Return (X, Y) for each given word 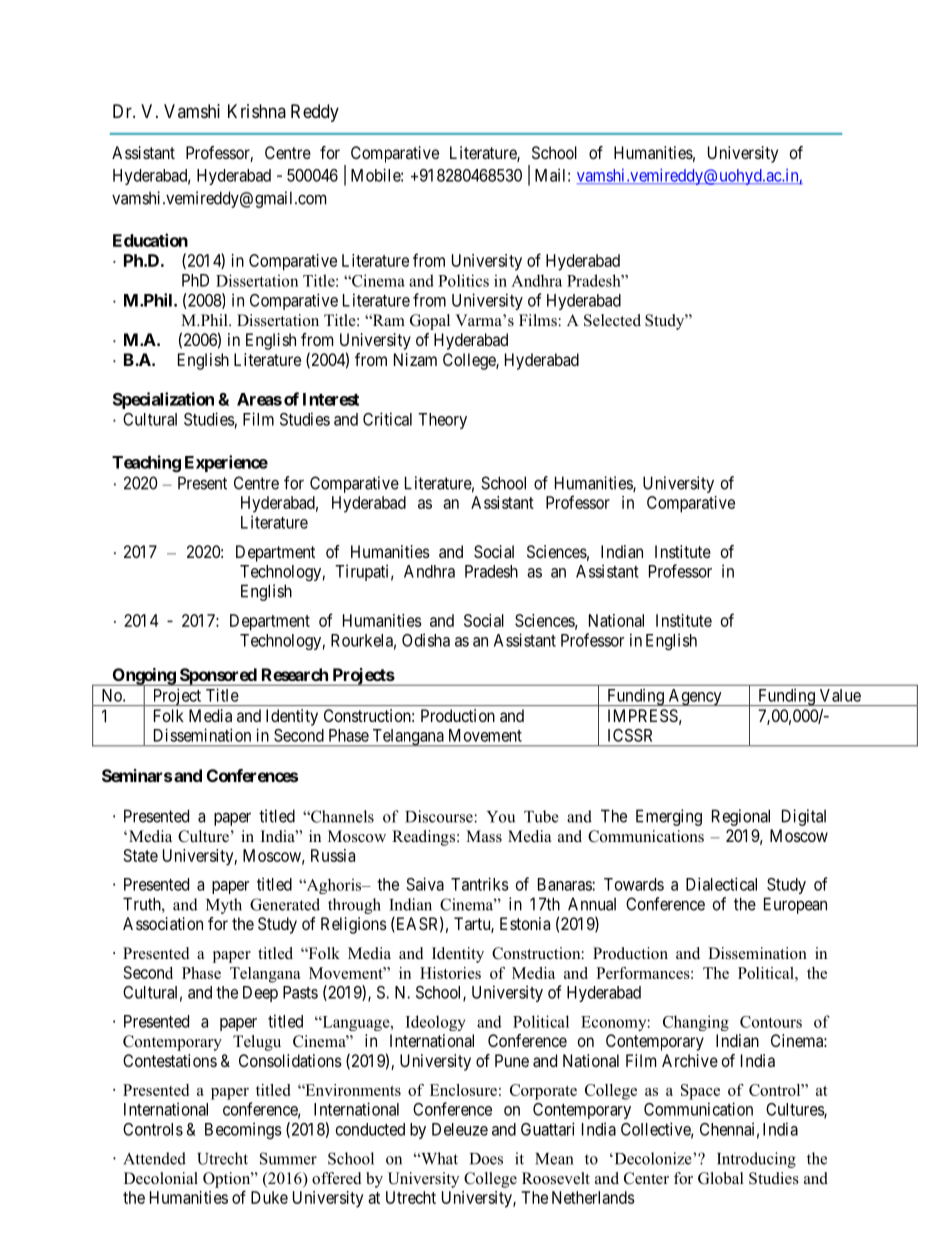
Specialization (163, 400)
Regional (741, 817)
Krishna (257, 111)
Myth (224, 906)
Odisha (426, 640)
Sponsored (217, 677)
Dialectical (721, 884)
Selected (612, 320)
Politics (463, 280)
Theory (442, 421)
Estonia (525, 923)
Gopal (430, 322)
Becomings (243, 1130)
